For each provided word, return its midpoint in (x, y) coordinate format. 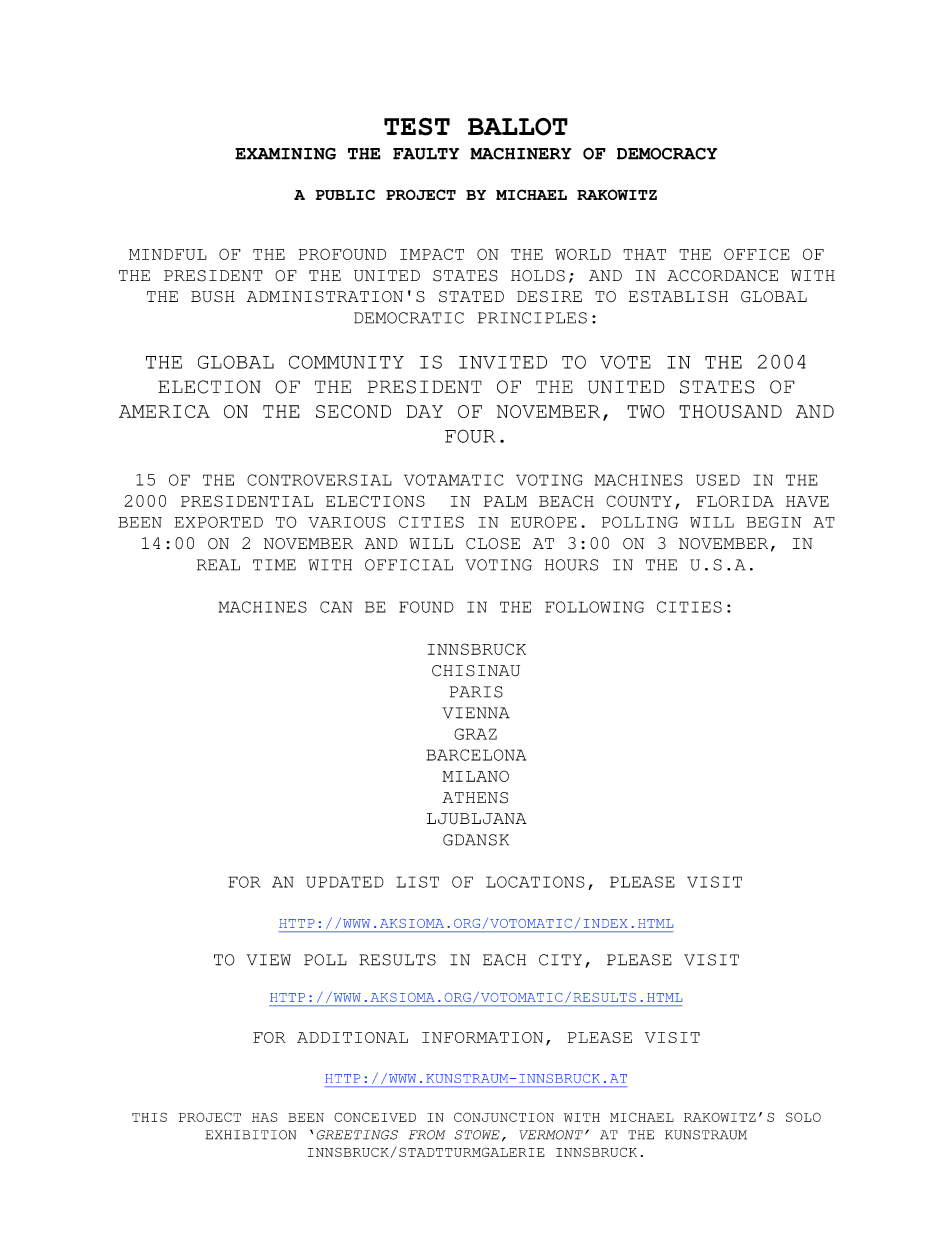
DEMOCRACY (667, 154)
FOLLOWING (594, 607)
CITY (560, 960)
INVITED (503, 362)
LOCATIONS (535, 882)
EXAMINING (285, 154)
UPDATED (345, 882)
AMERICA (164, 411)
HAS (264, 1117)
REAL (218, 565)
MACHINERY (521, 154)
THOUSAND (730, 411)
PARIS (476, 692)
